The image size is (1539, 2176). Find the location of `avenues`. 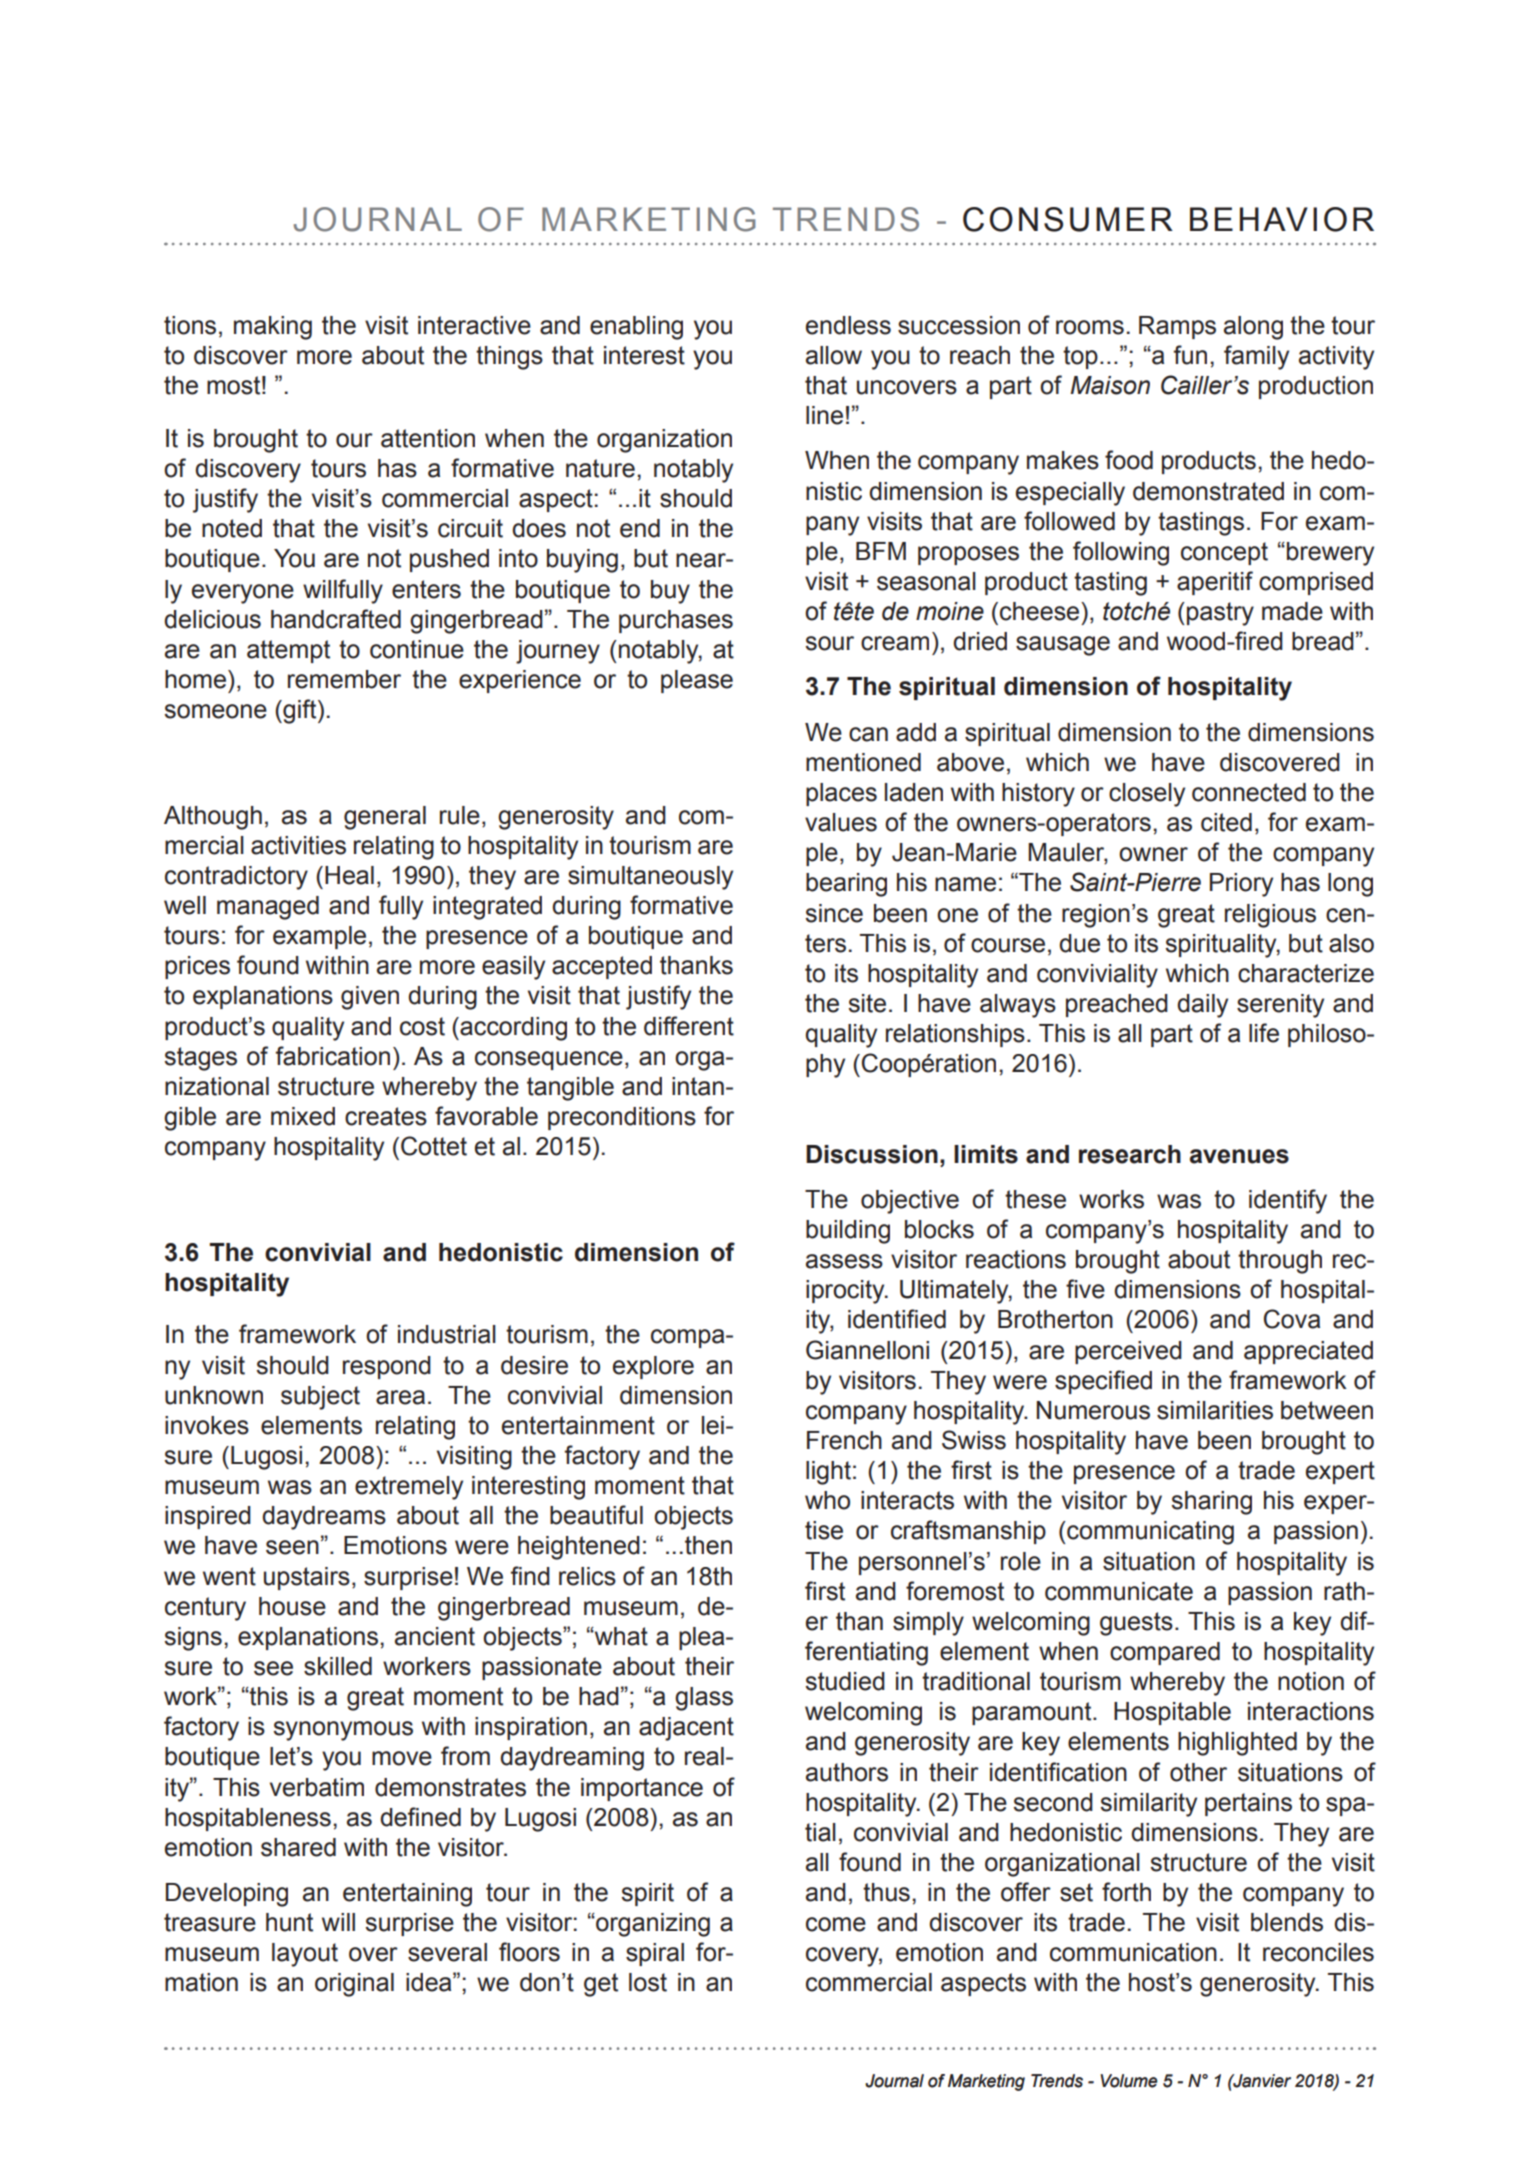

avenues is located at coordinates (1239, 1156).
